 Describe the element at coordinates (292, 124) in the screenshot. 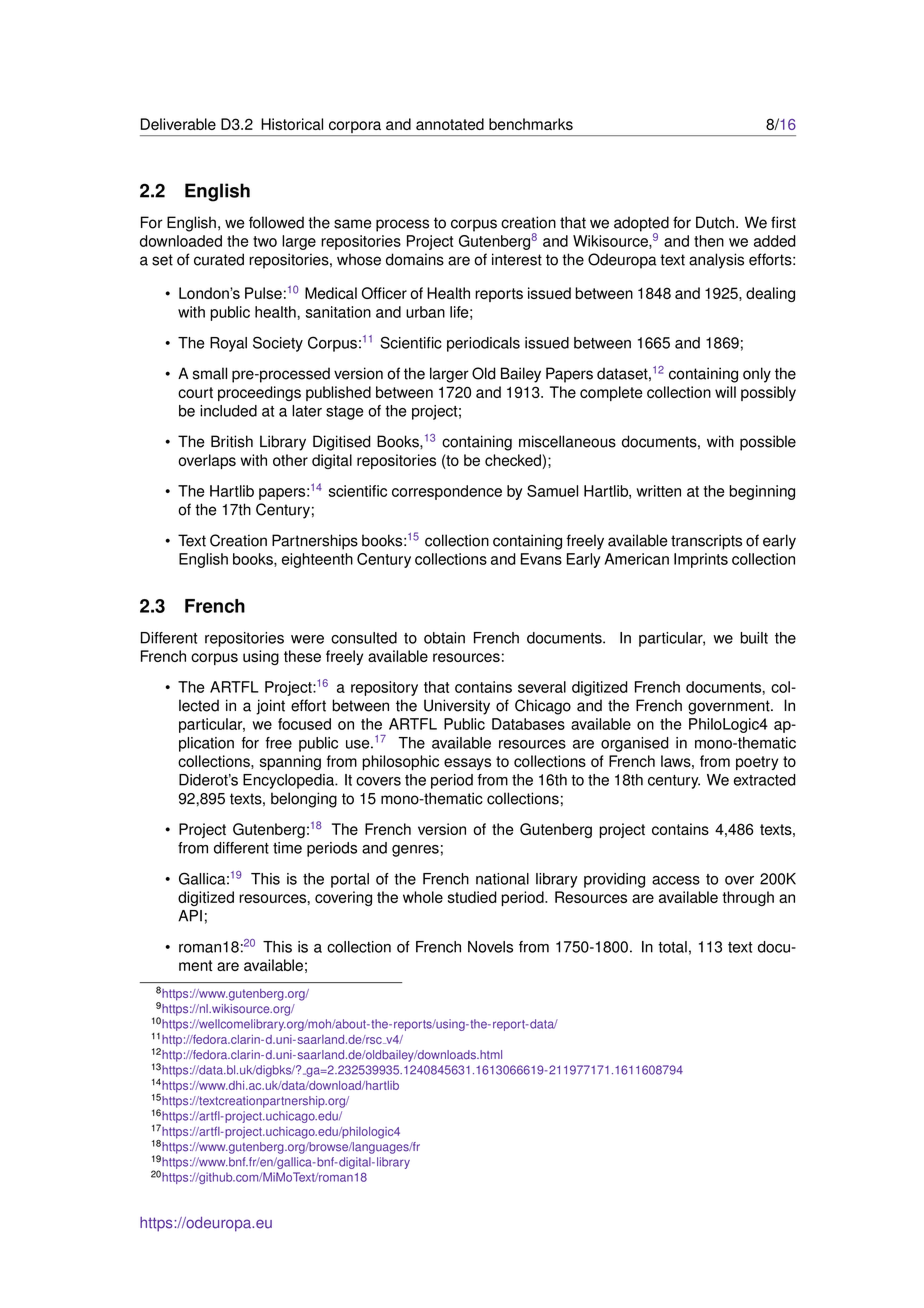

I see `Historical` at that location.
